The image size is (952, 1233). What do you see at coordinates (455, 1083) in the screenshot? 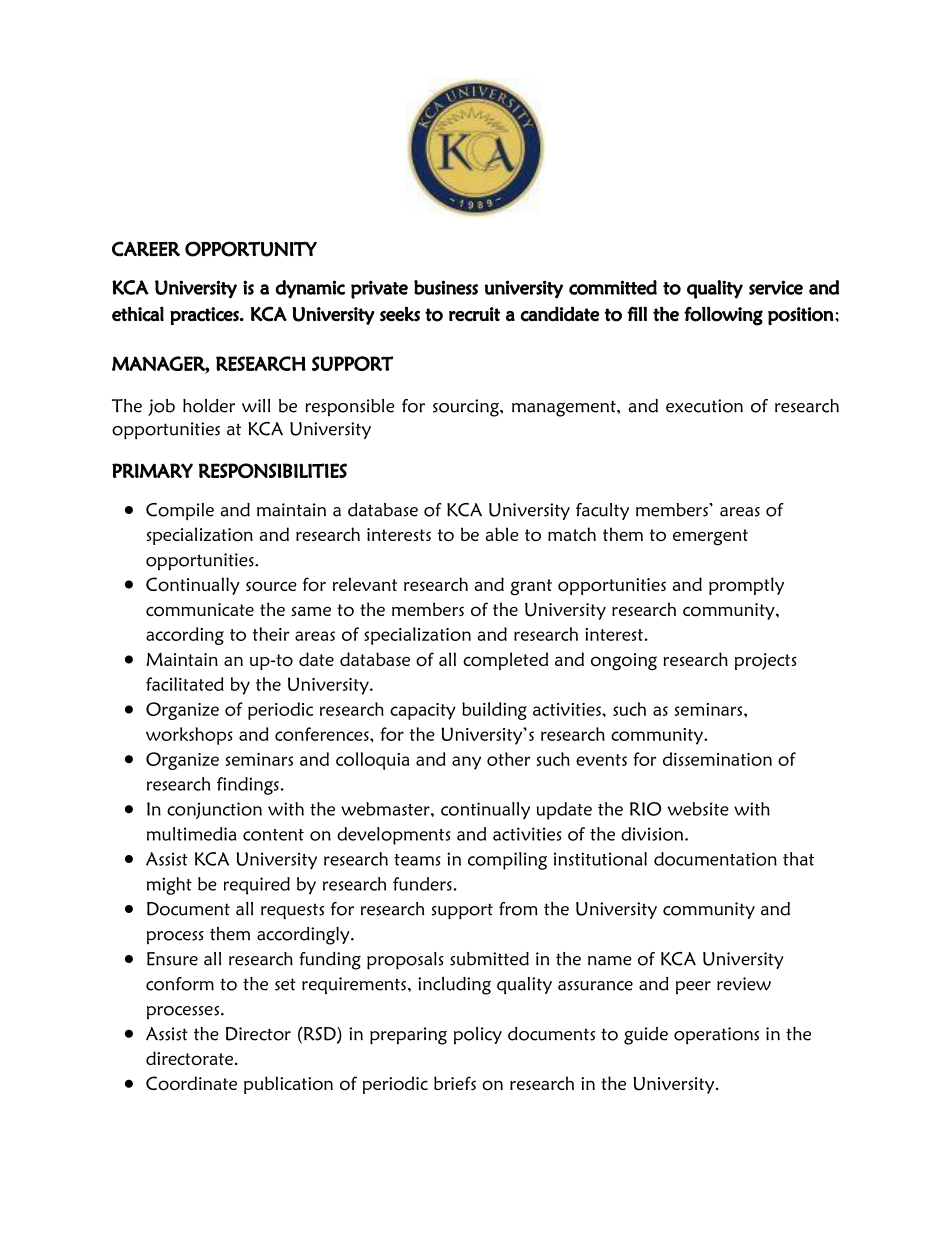
I see `briefs` at bounding box center [455, 1083].
